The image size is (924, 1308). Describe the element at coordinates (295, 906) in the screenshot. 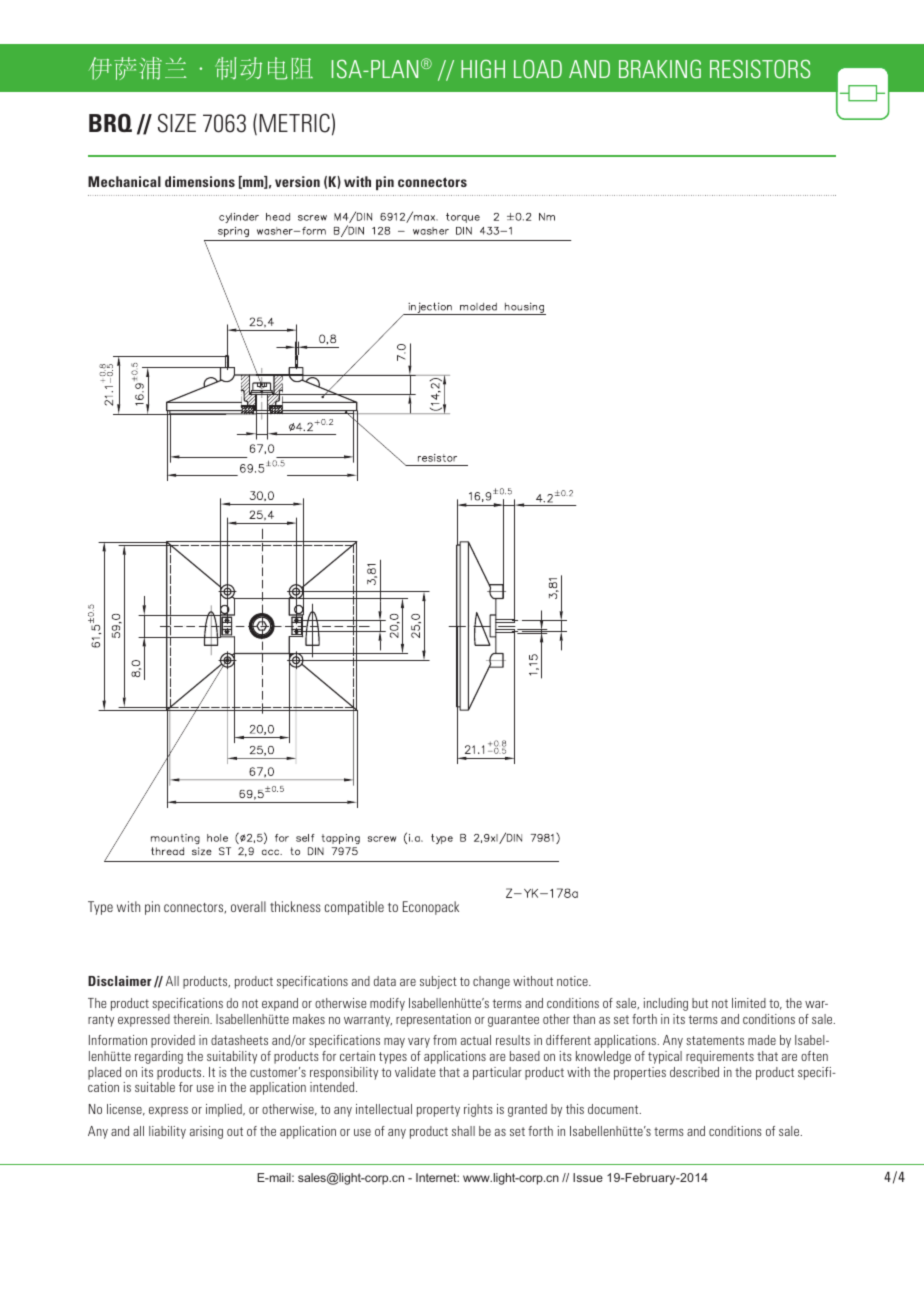

I see `thickness` at that location.
